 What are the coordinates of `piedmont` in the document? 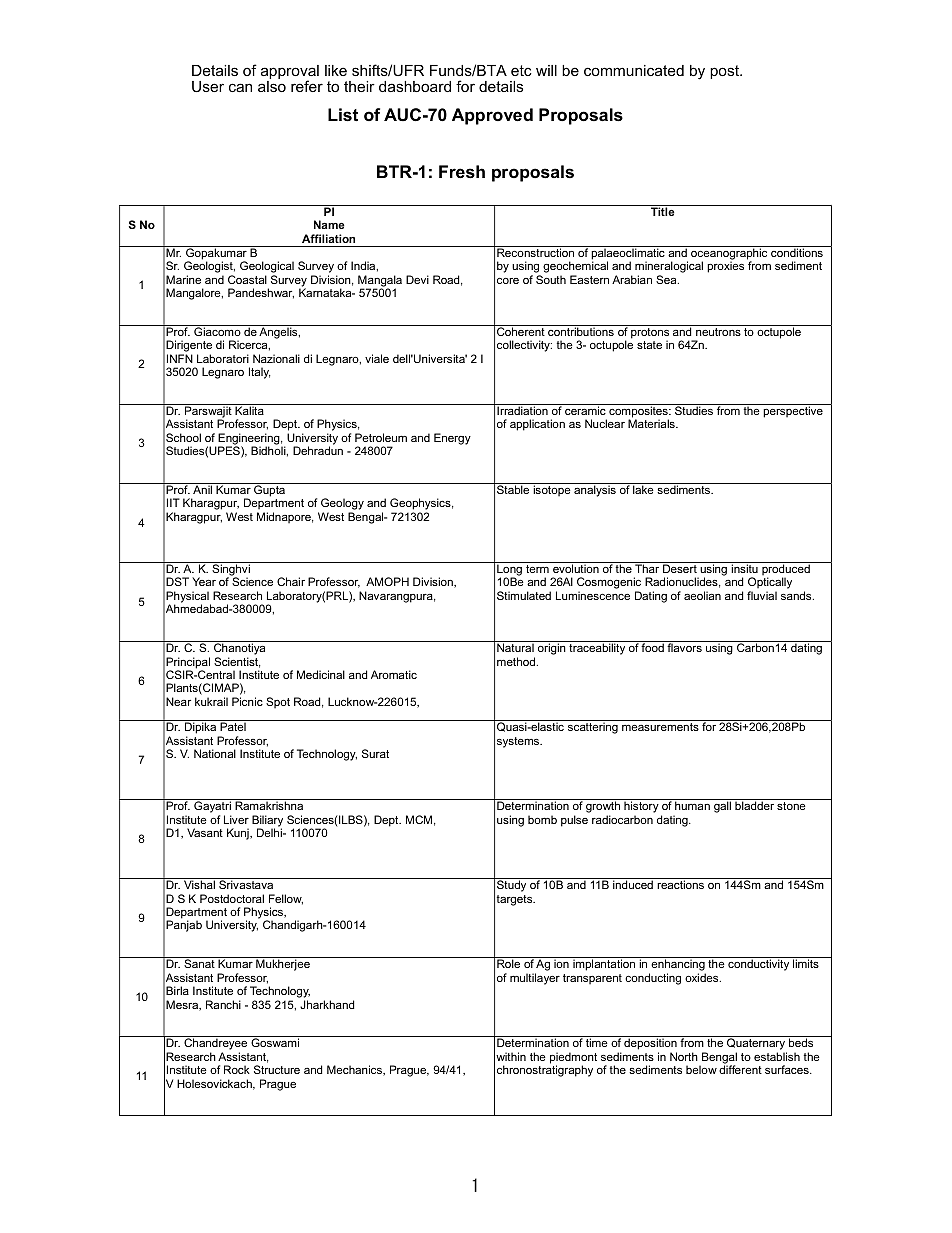 It's located at (573, 1059).
